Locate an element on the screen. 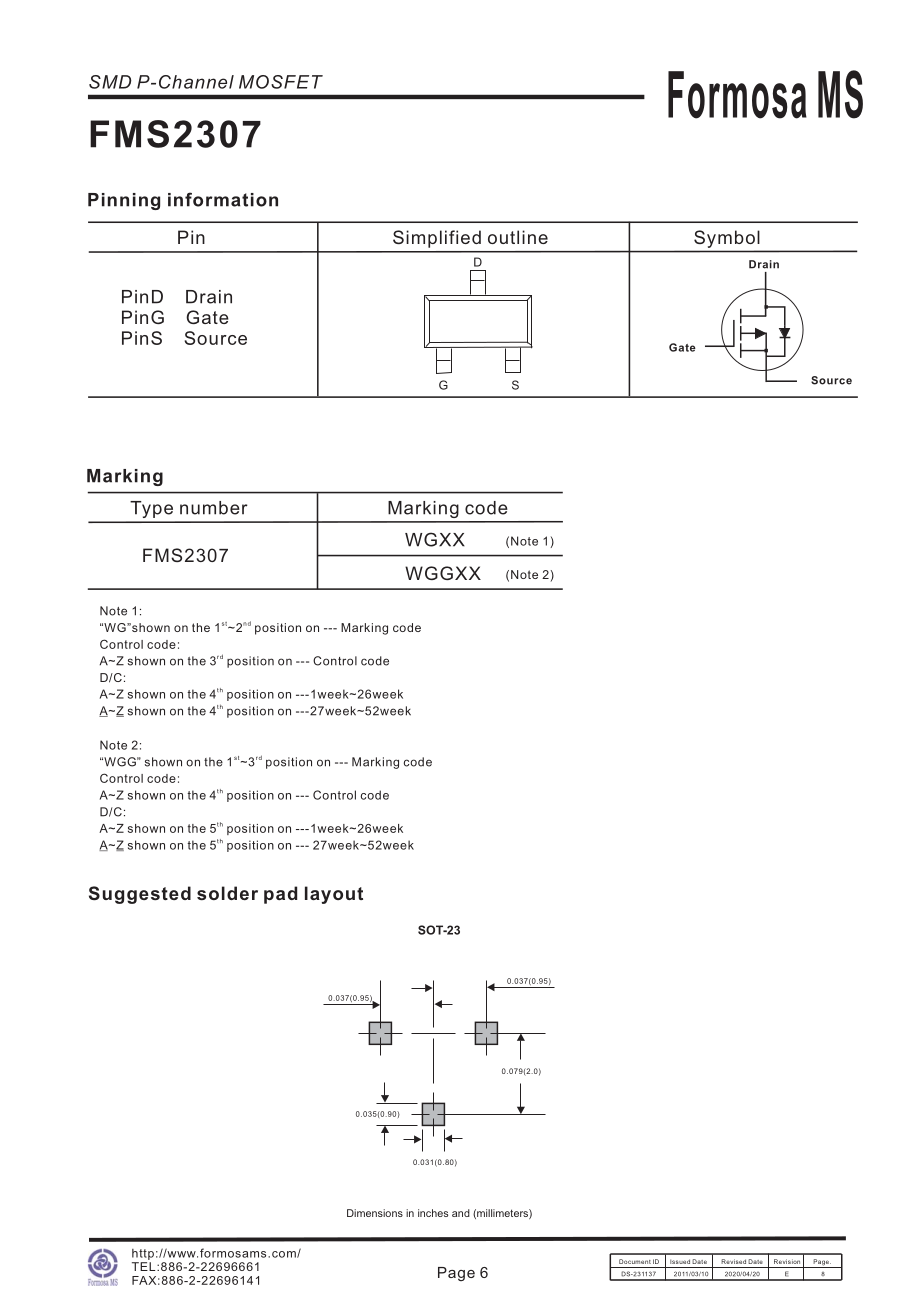 The image size is (924, 1308). number is located at coordinates (214, 508).
